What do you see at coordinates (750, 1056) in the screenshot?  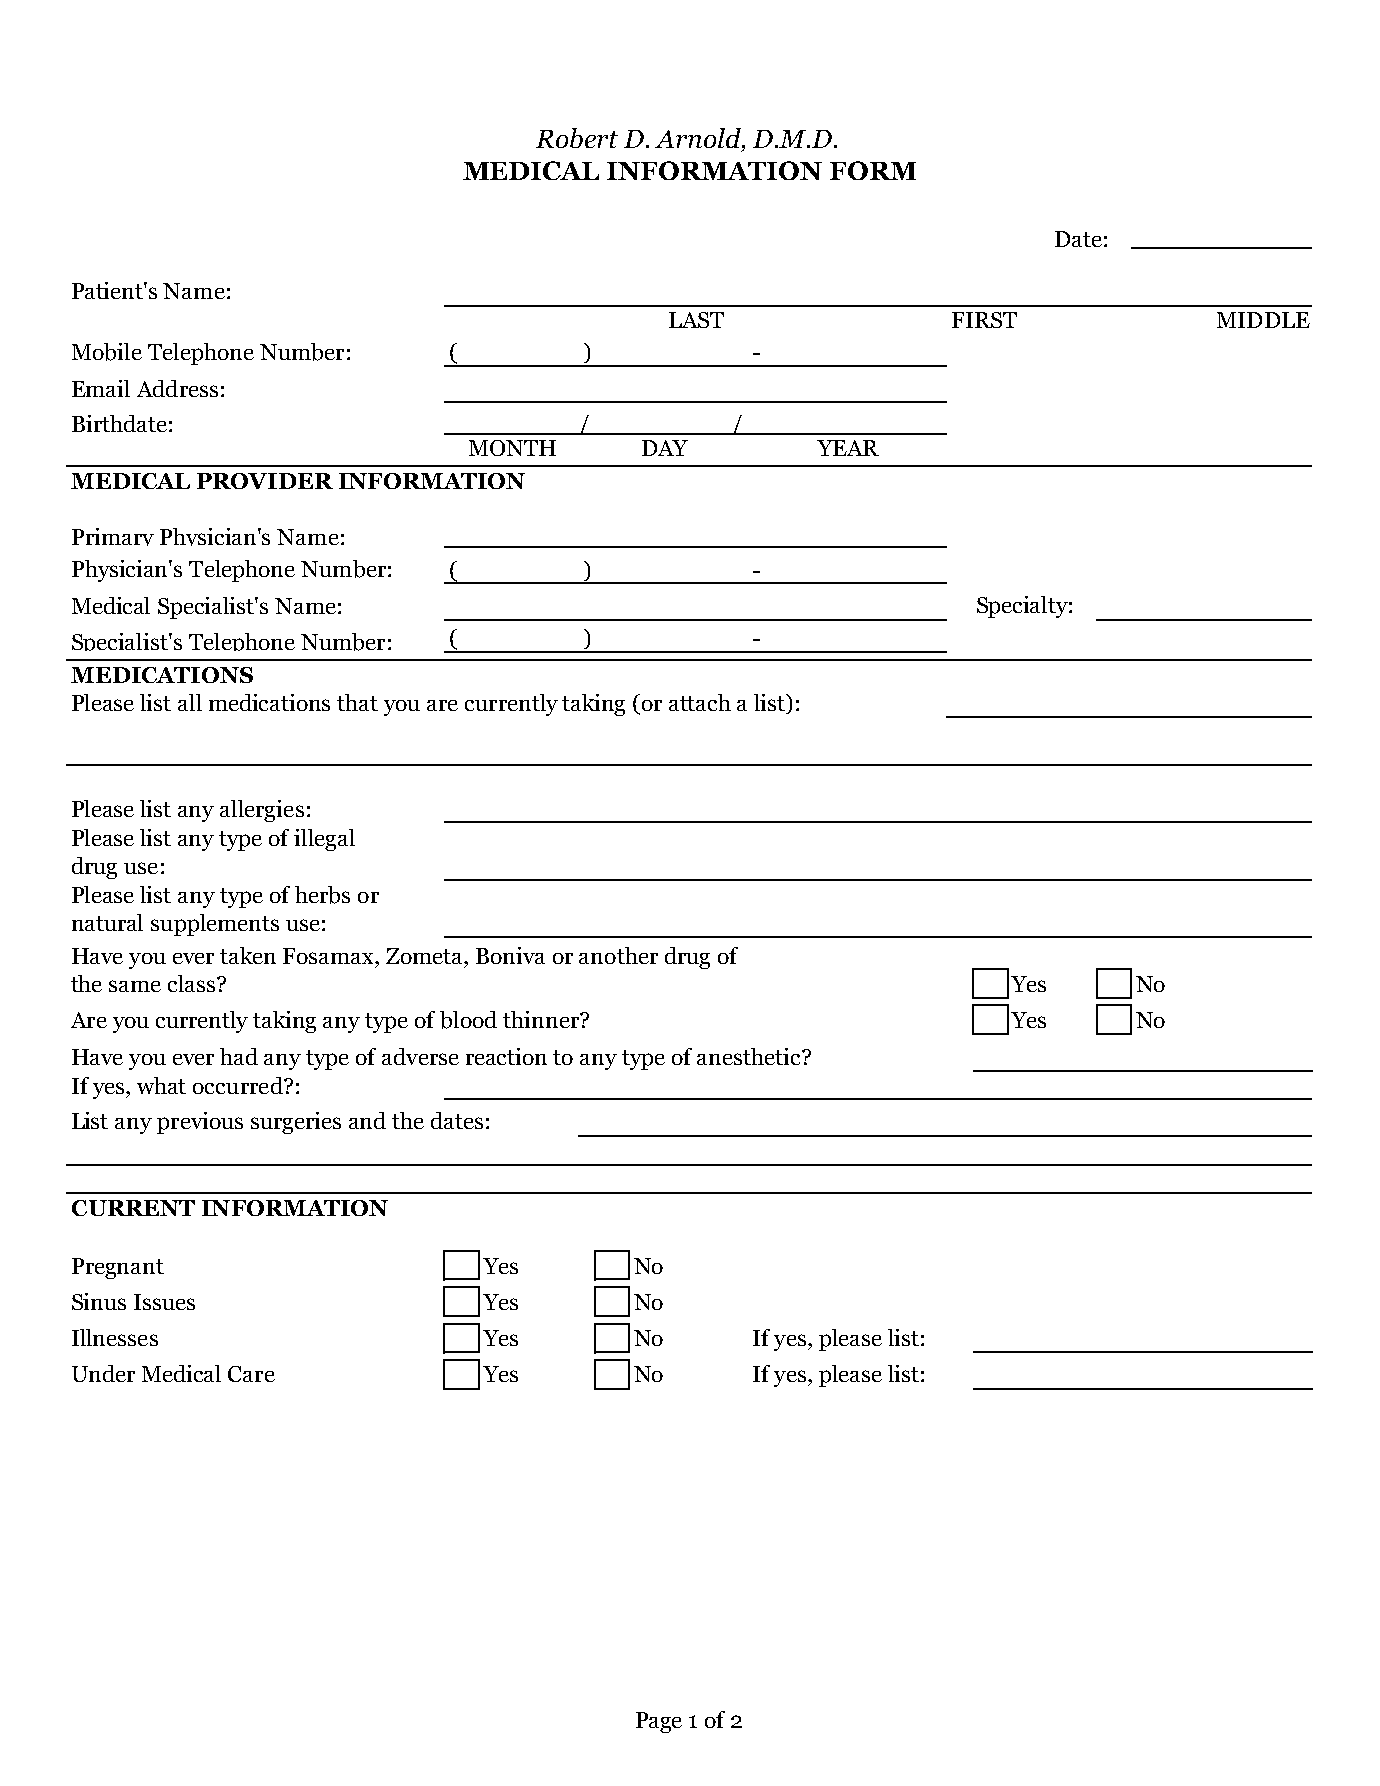 I see `anesthetic` at bounding box center [750, 1056].
